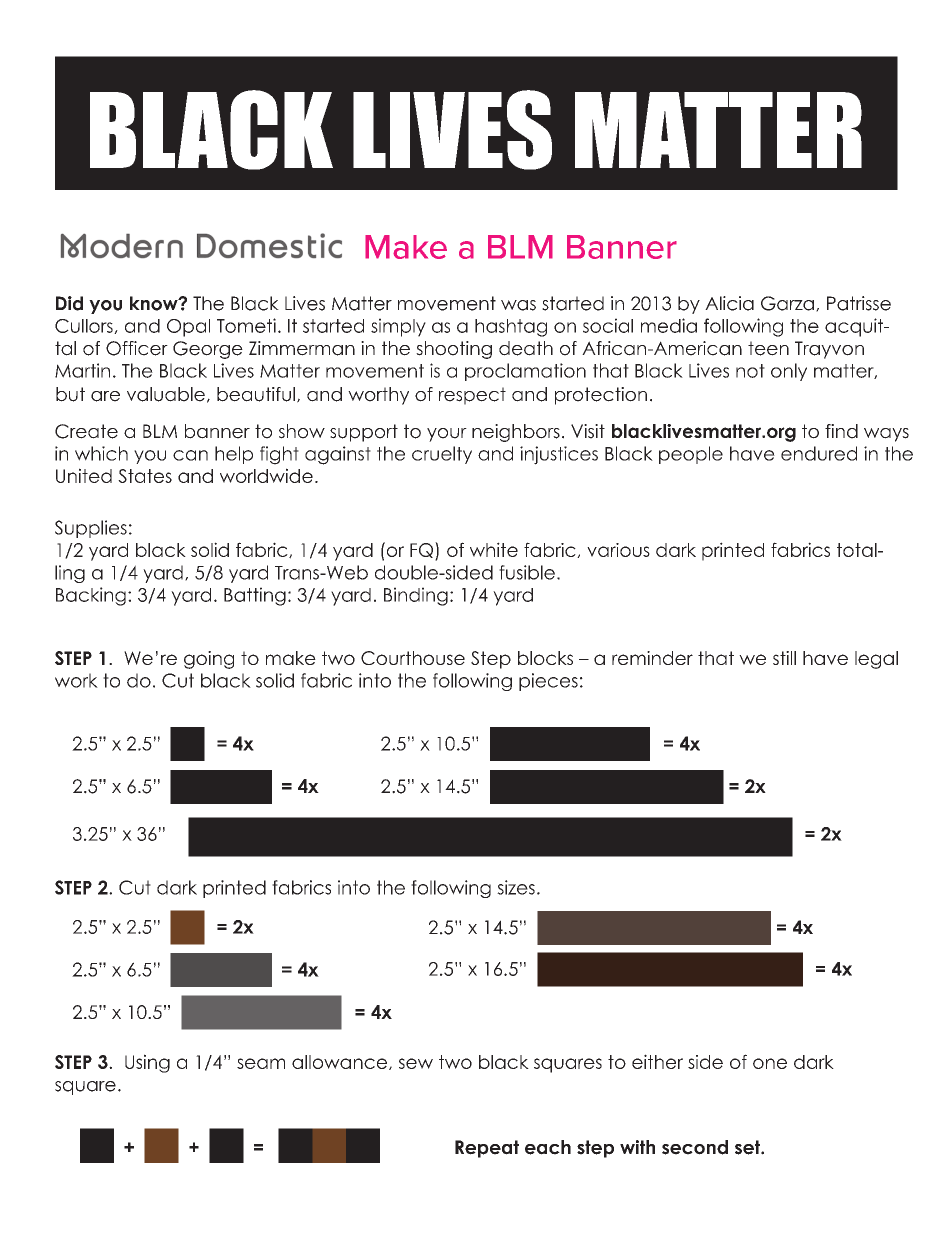 The height and width of the screenshot is (1233, 952). Describe the element at coordinates (487, 1149) in the screenshot. I see `Repeat` at that location.
